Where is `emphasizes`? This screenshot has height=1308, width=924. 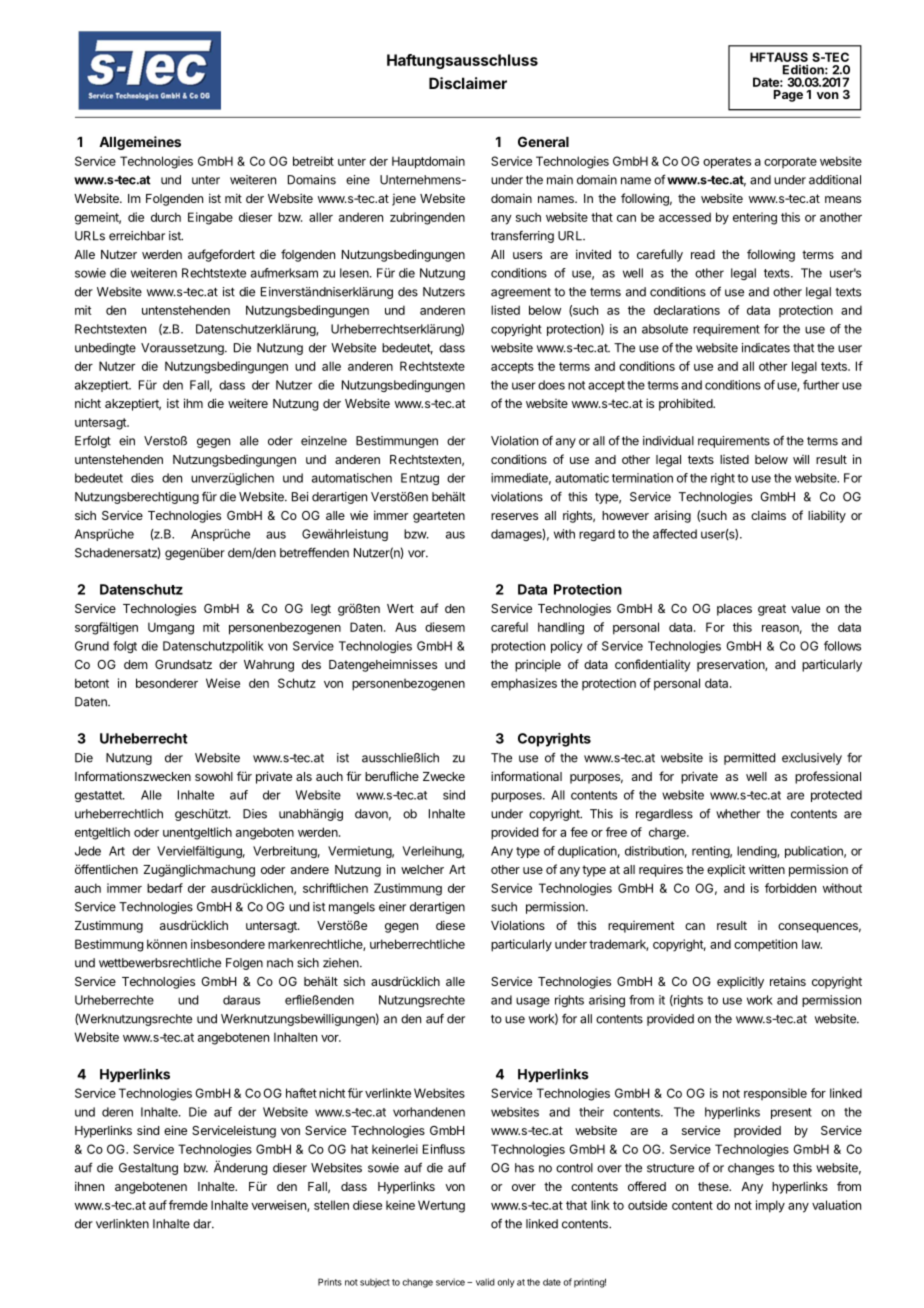
emphasizes is located at coordinates (524, 684).
